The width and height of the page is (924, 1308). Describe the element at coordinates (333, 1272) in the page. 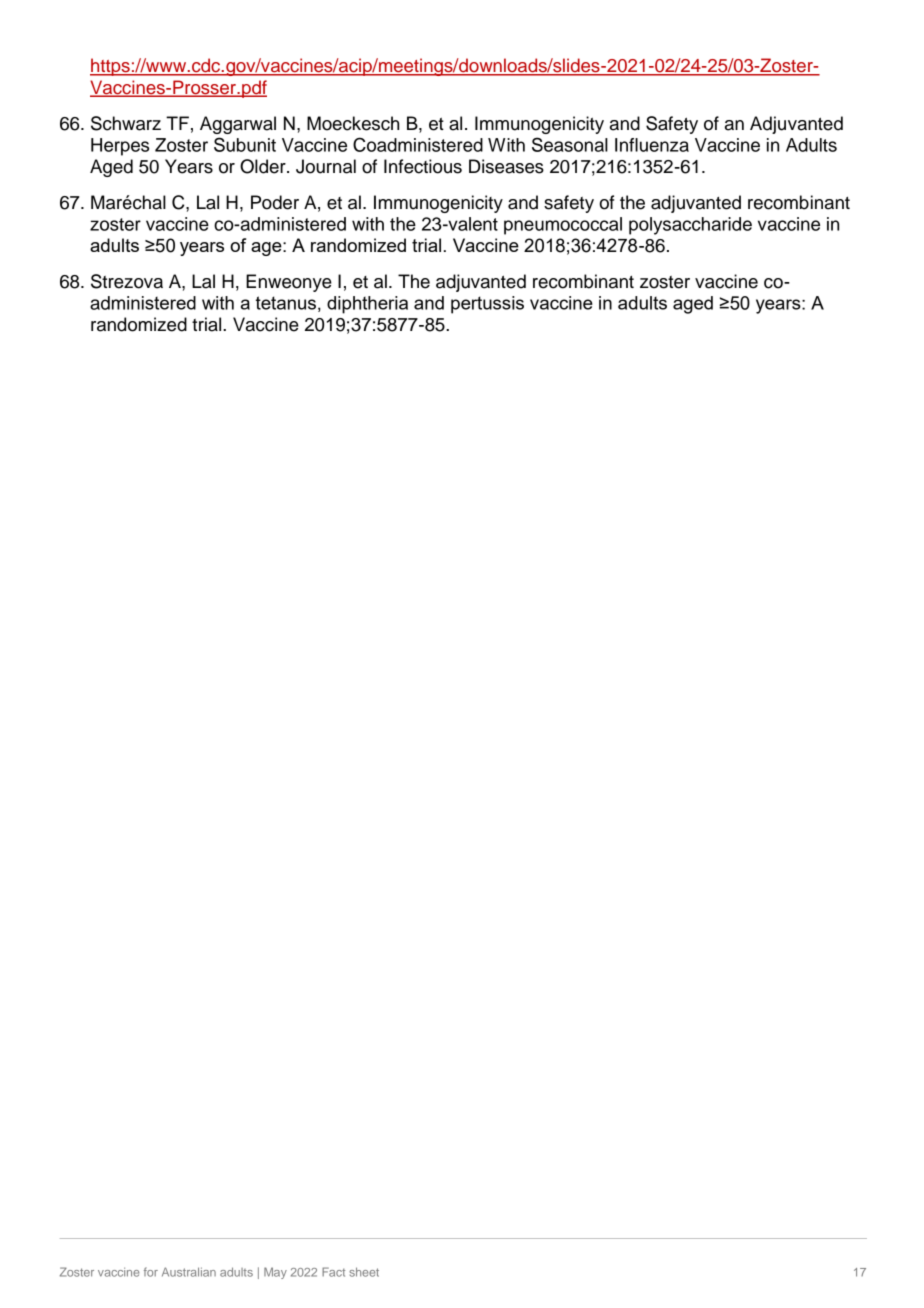

I see `Fact` at that location.
